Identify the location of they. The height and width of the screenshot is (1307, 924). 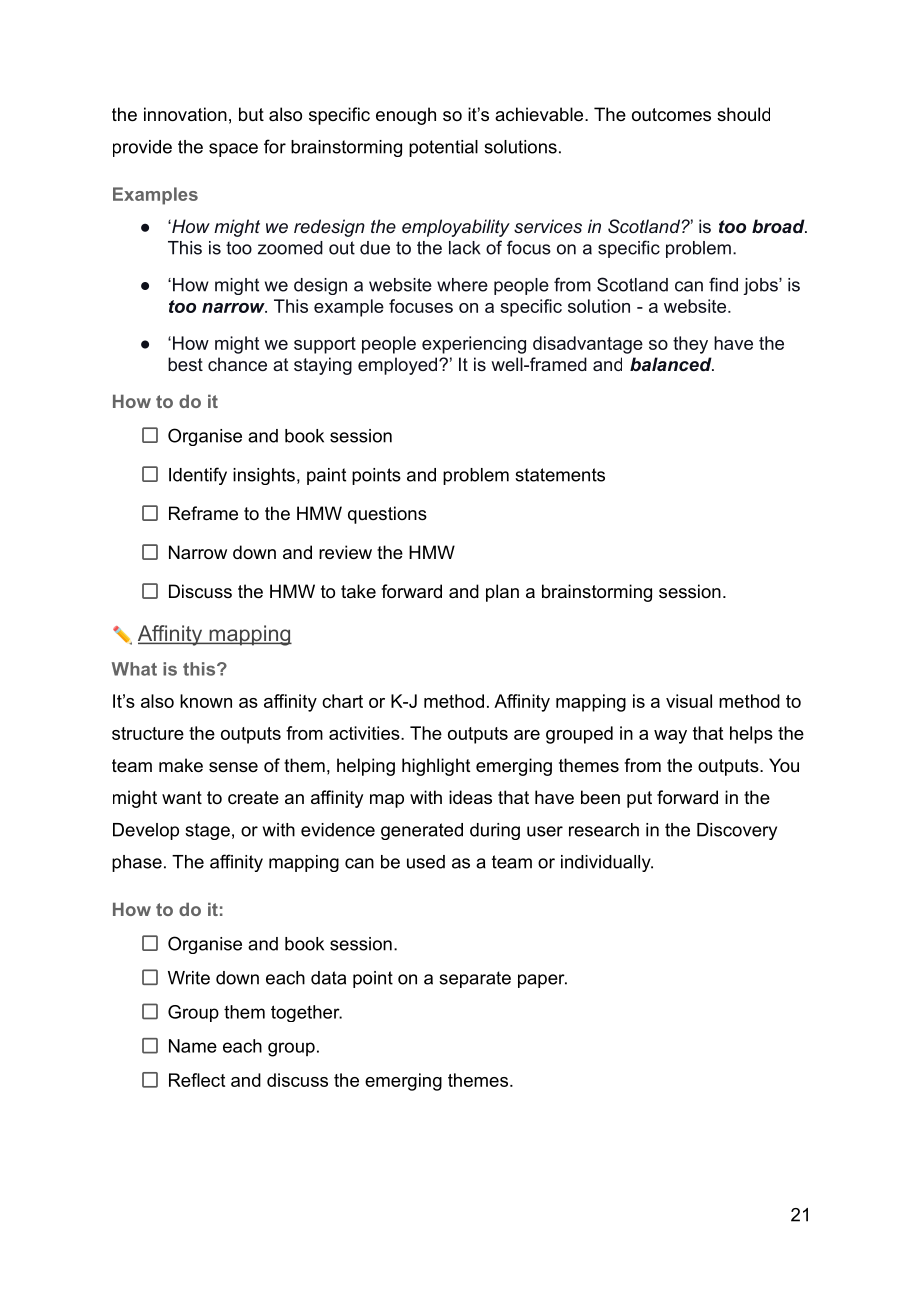
(690, 345).
